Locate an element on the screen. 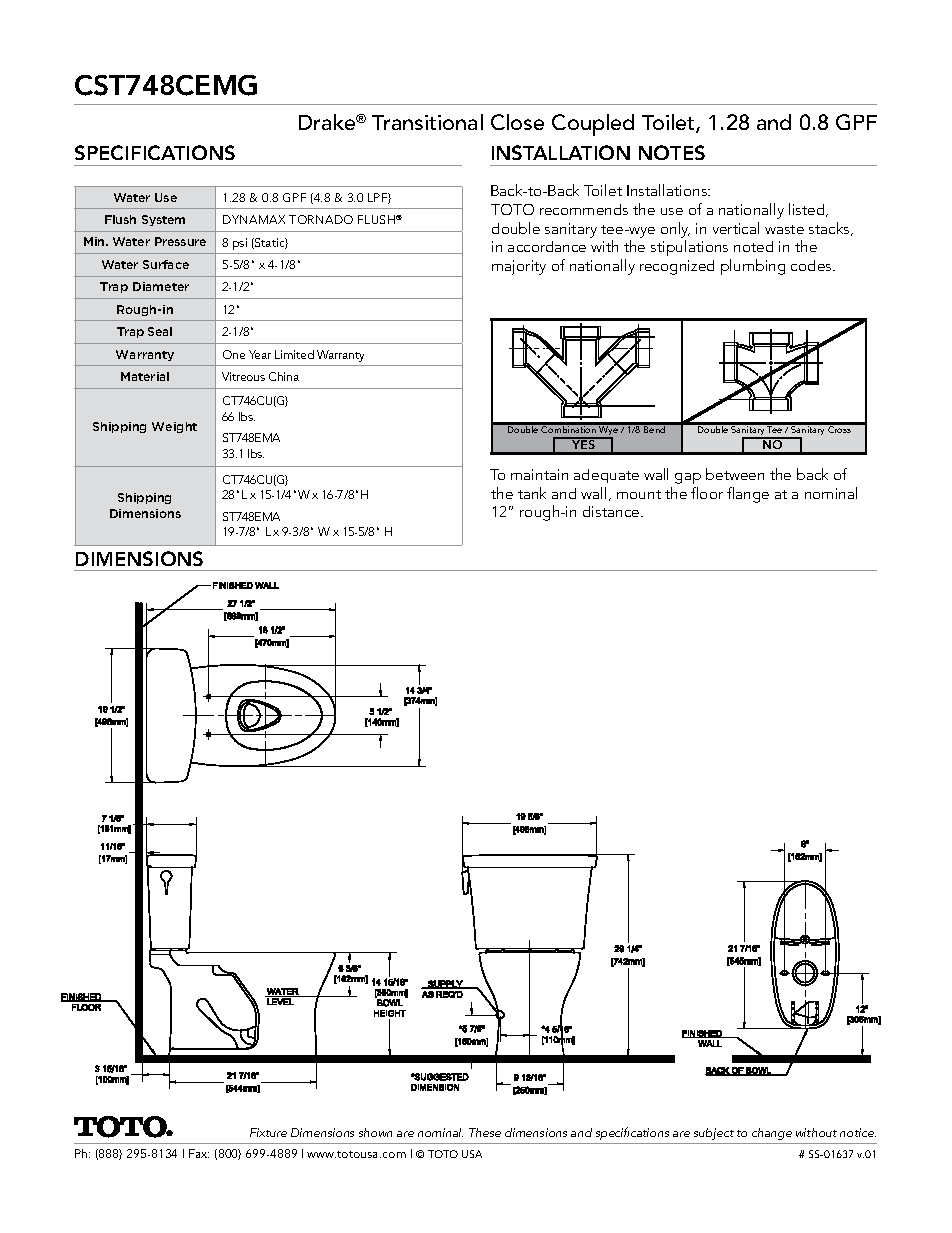 This screenshot has width=952, height=1233. distance is located at coordinates (612, 511).
